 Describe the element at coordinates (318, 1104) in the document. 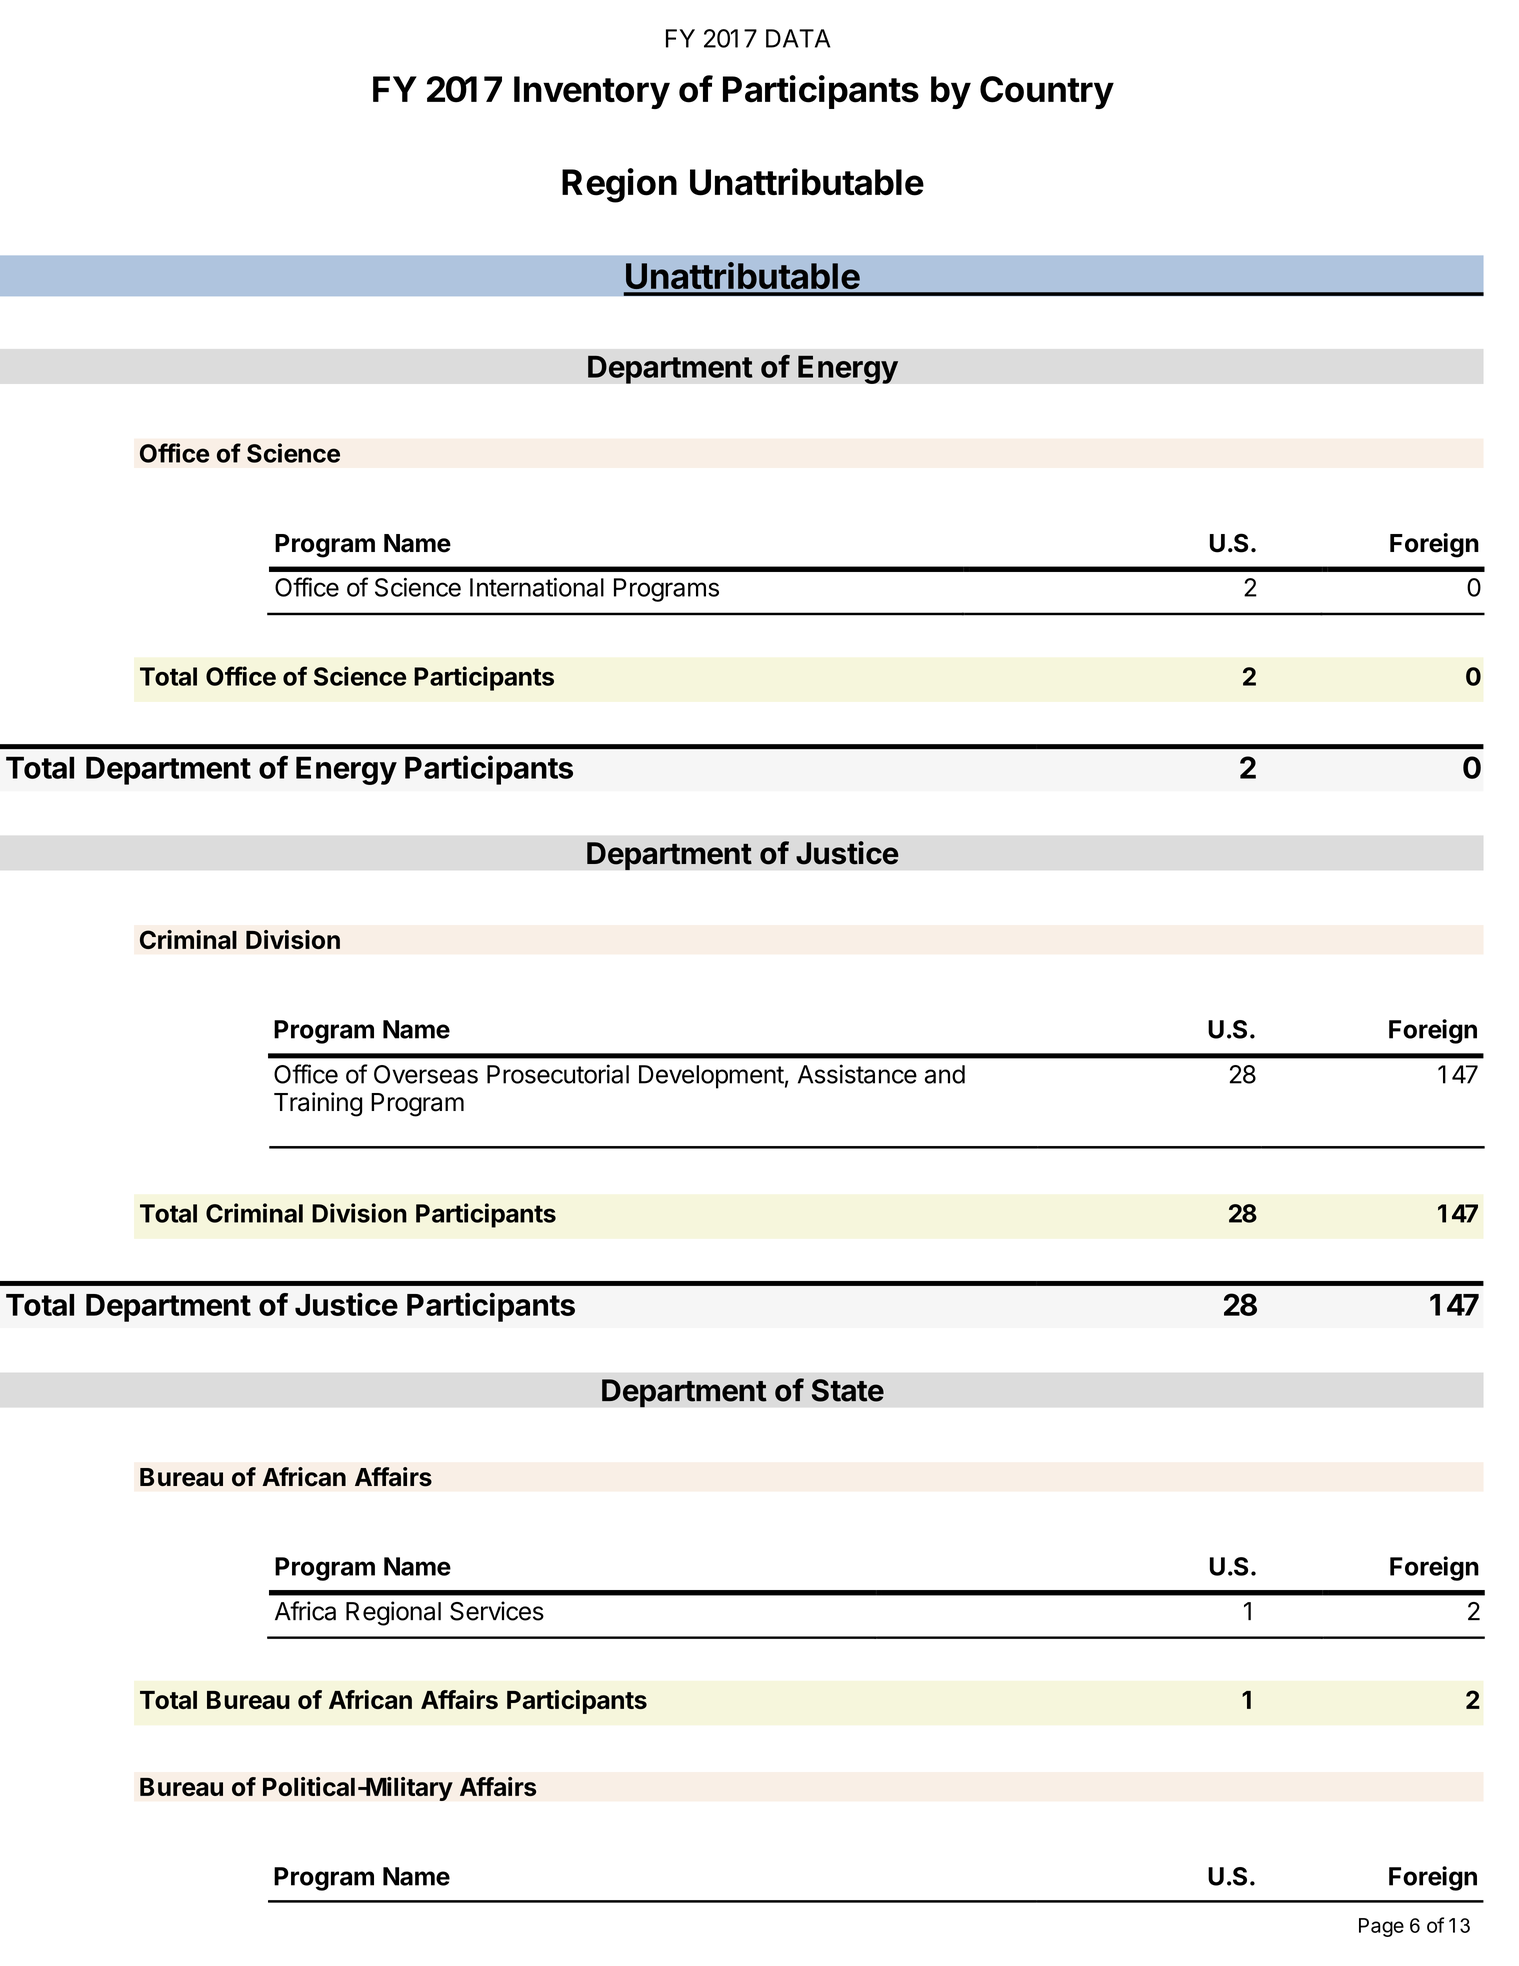

I see `Training` at that location.
